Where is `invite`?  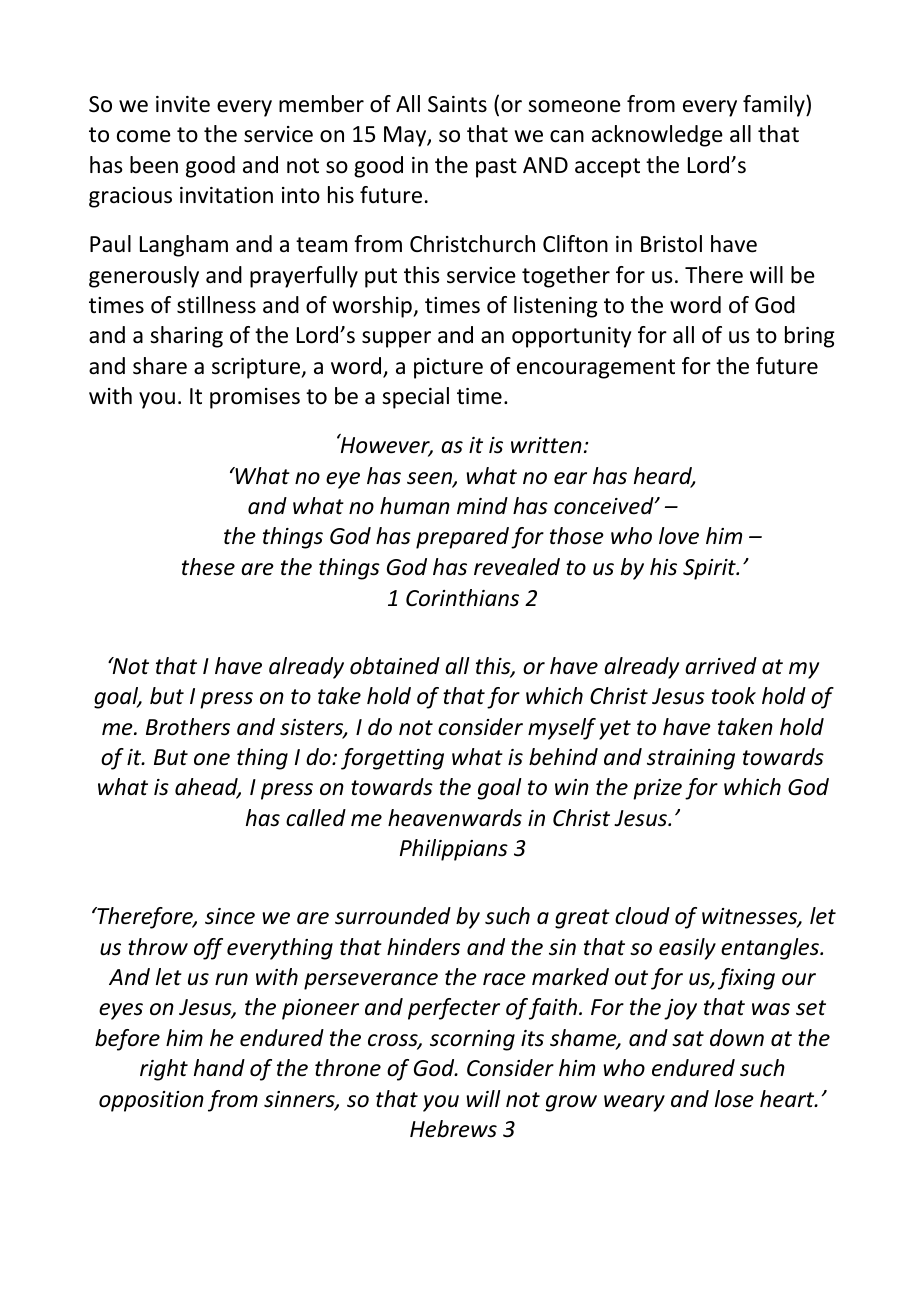 invite is located at coordinates (183, 104).
